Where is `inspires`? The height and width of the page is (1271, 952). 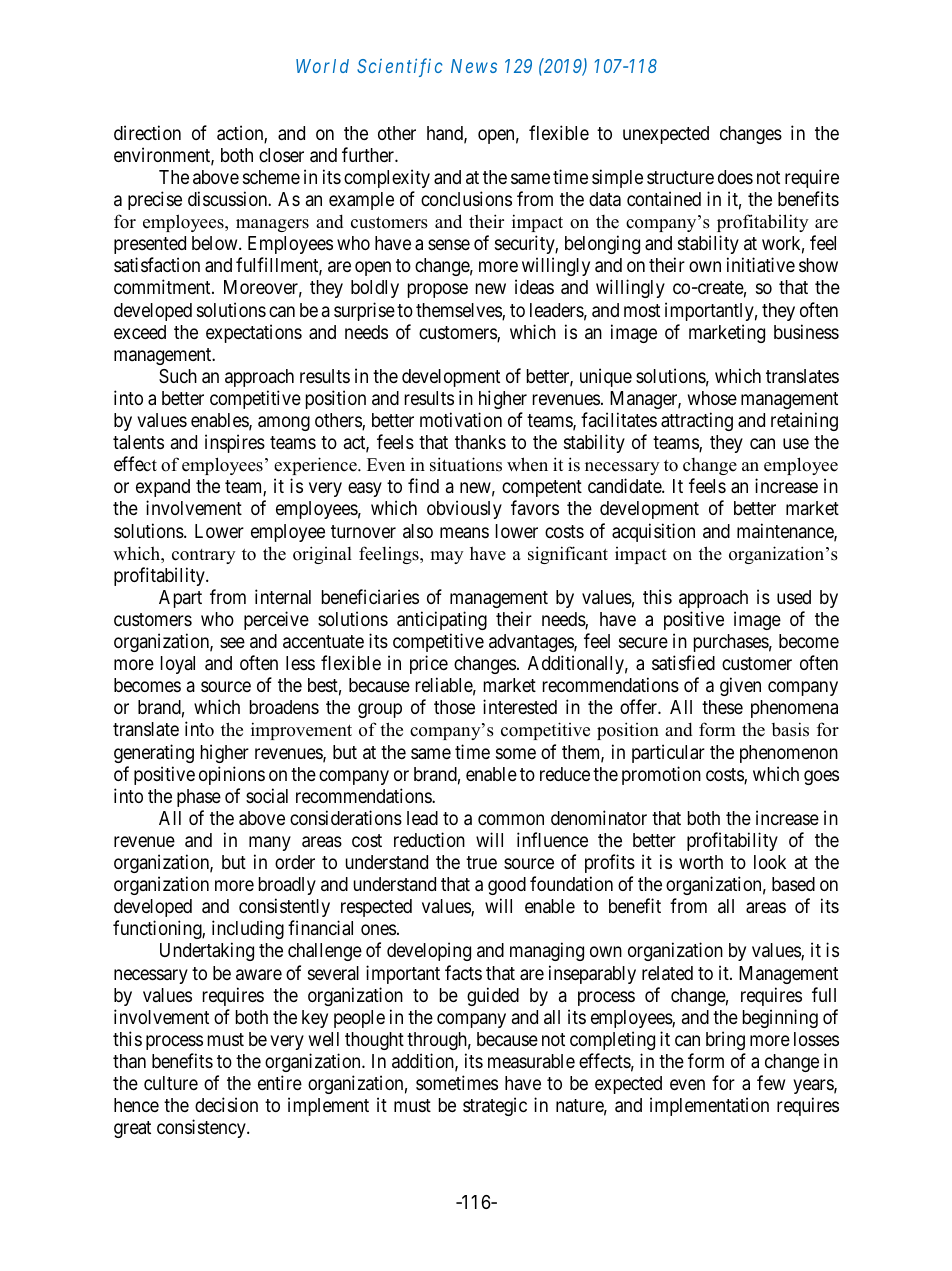 inspires is located at coordinates (235, 443).
